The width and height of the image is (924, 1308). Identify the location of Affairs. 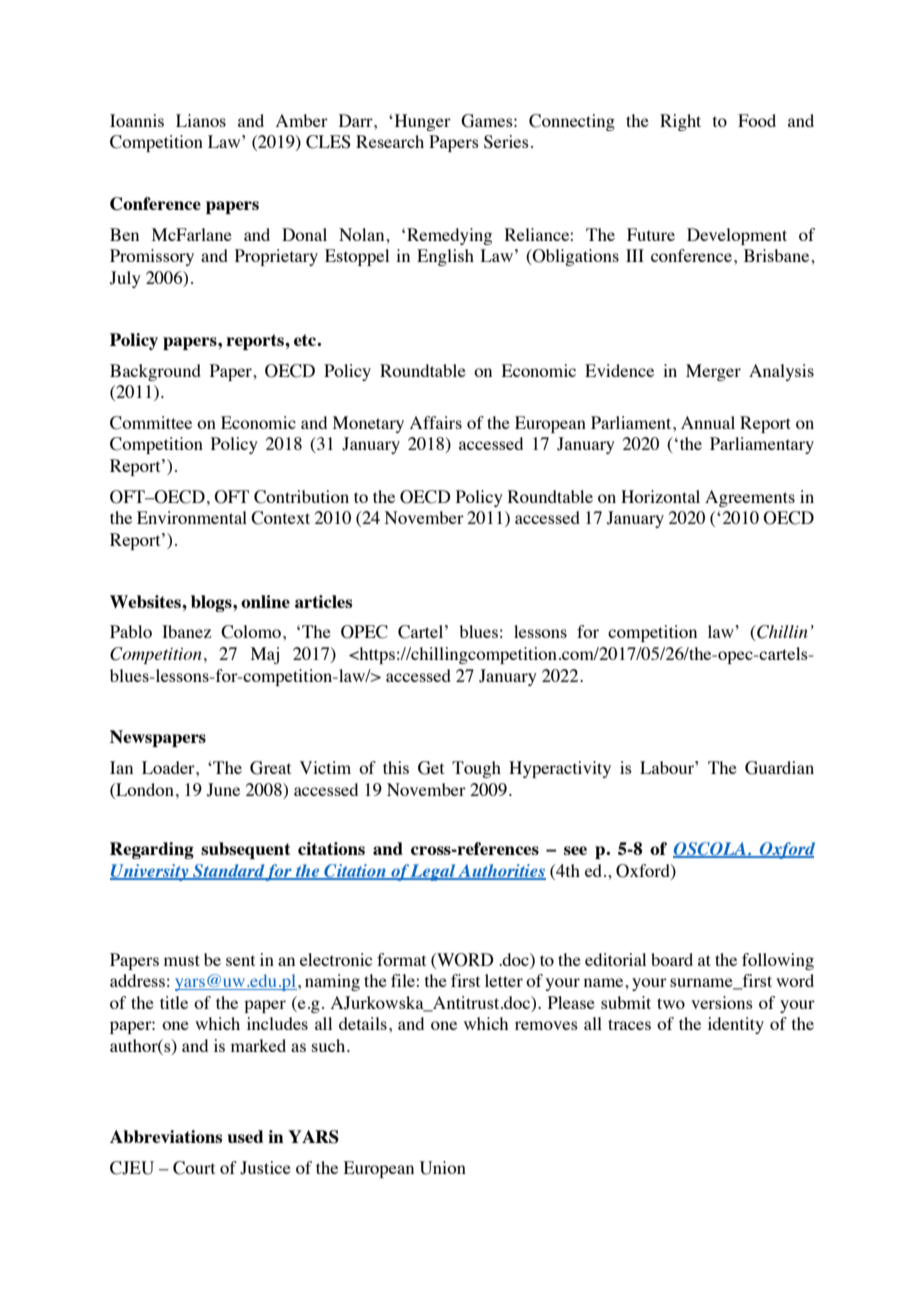
(436, 422).
